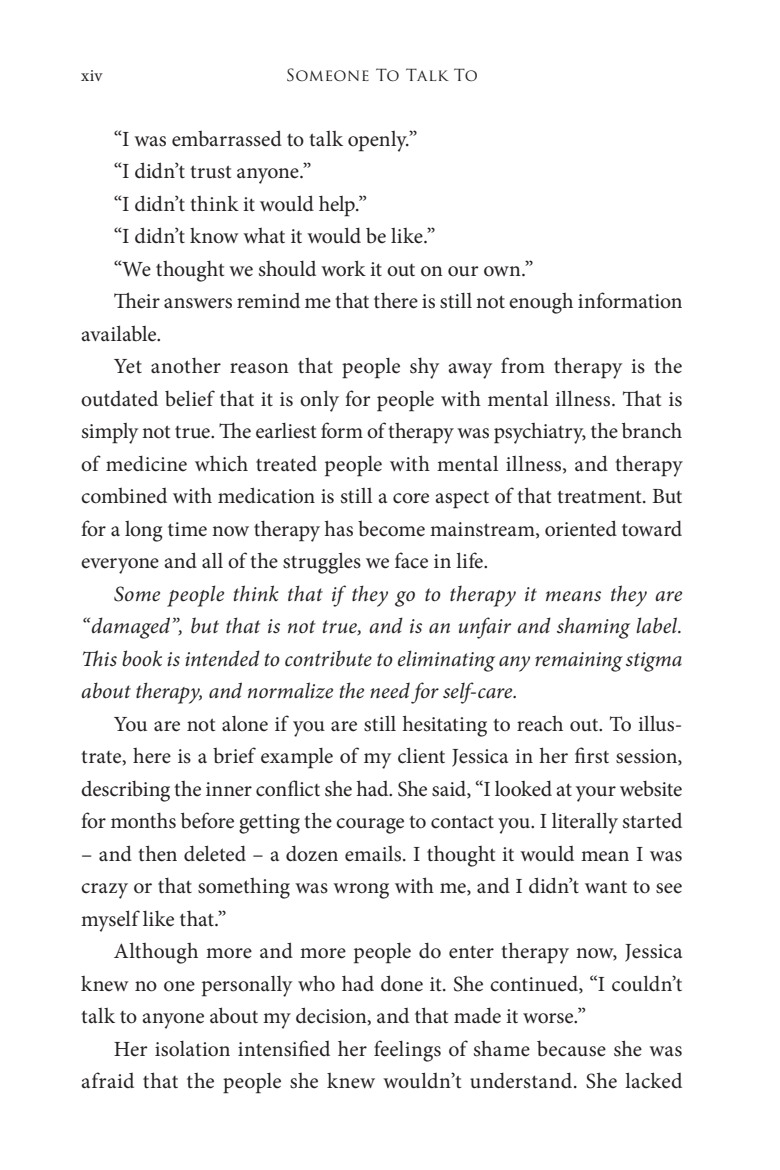 This screenshot has height=1170, width=780. What do you see at coordinates (120, 566) in the screenshot?
I see `everyone` at bounding box center [120, 566].
